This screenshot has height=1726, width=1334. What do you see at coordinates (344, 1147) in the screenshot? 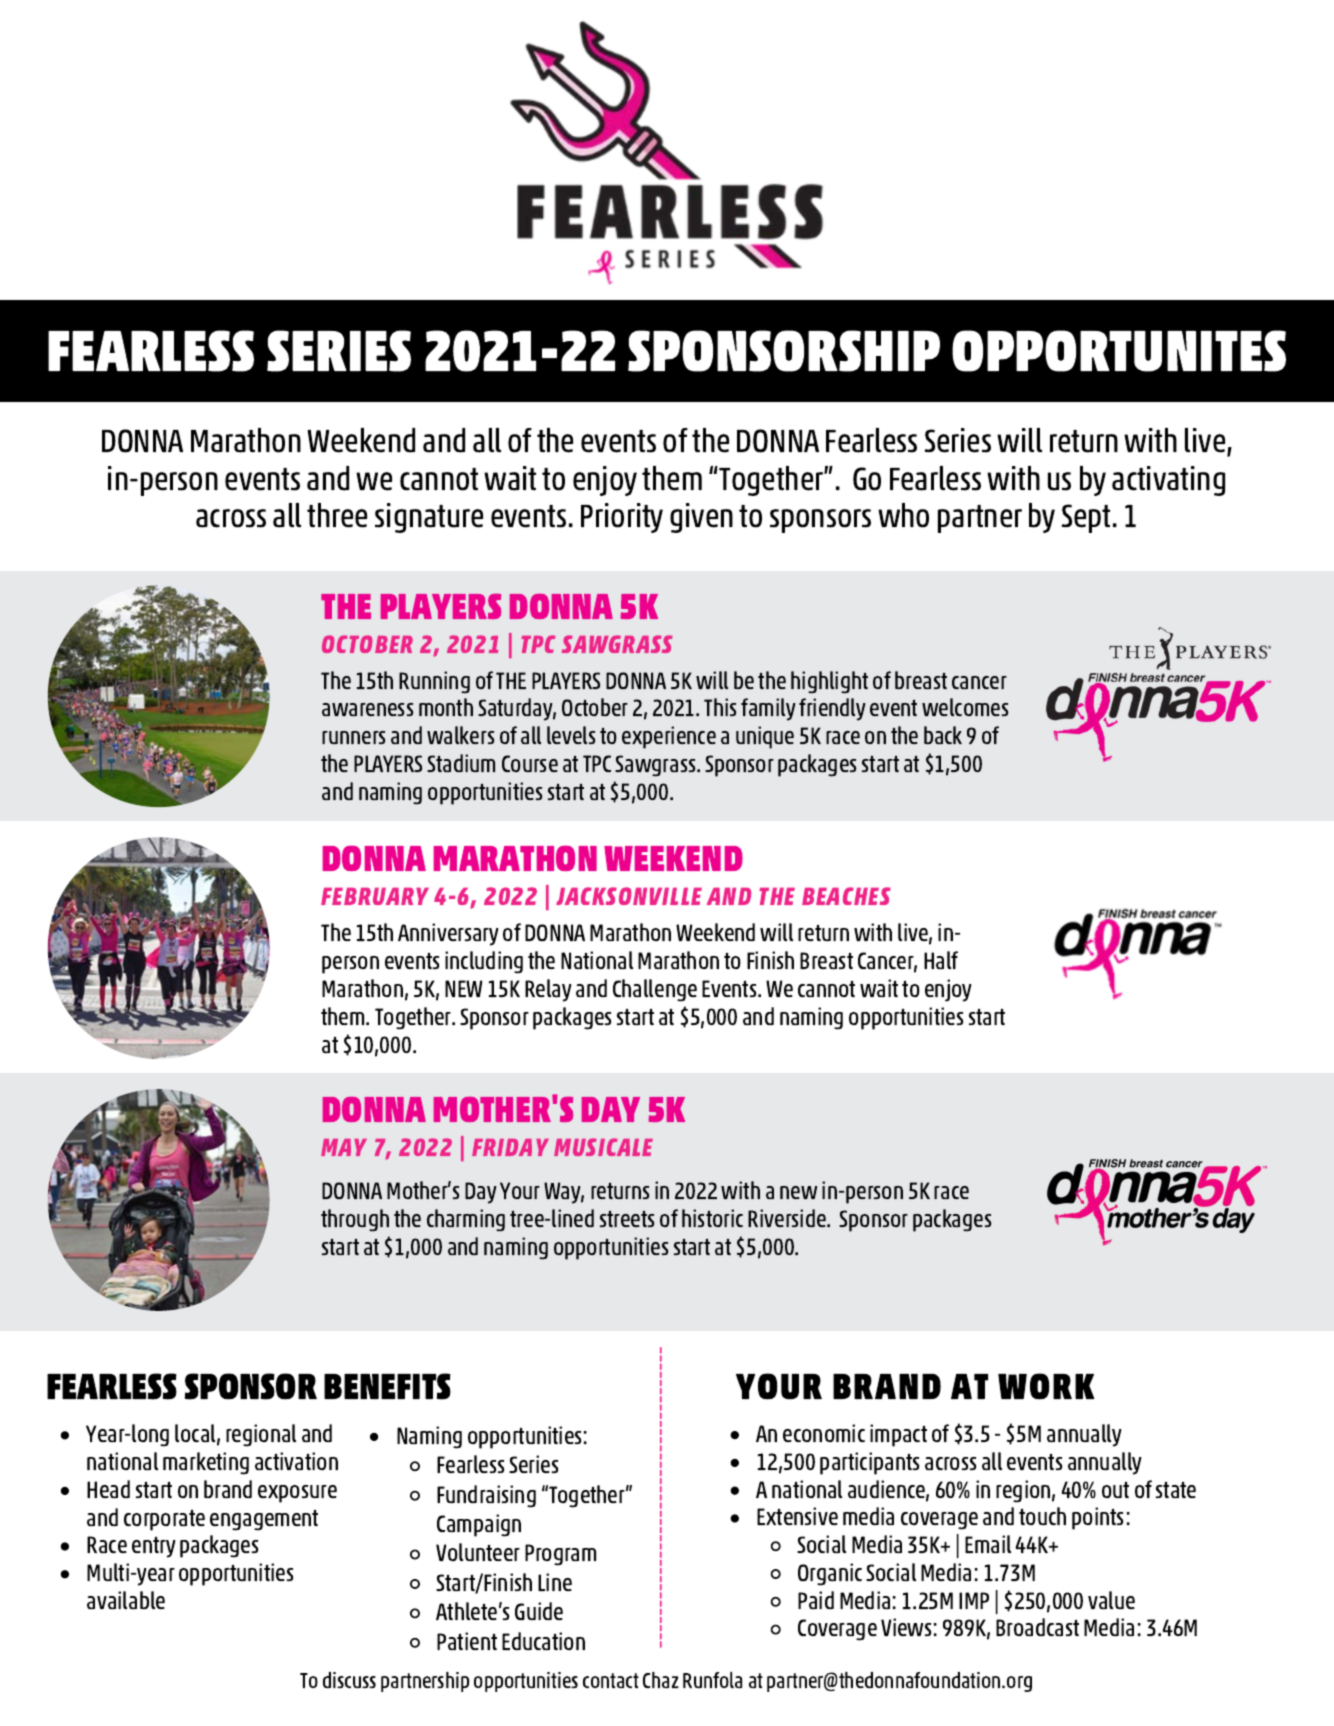
I see `MAY` at bounding box center [344, 1147].
